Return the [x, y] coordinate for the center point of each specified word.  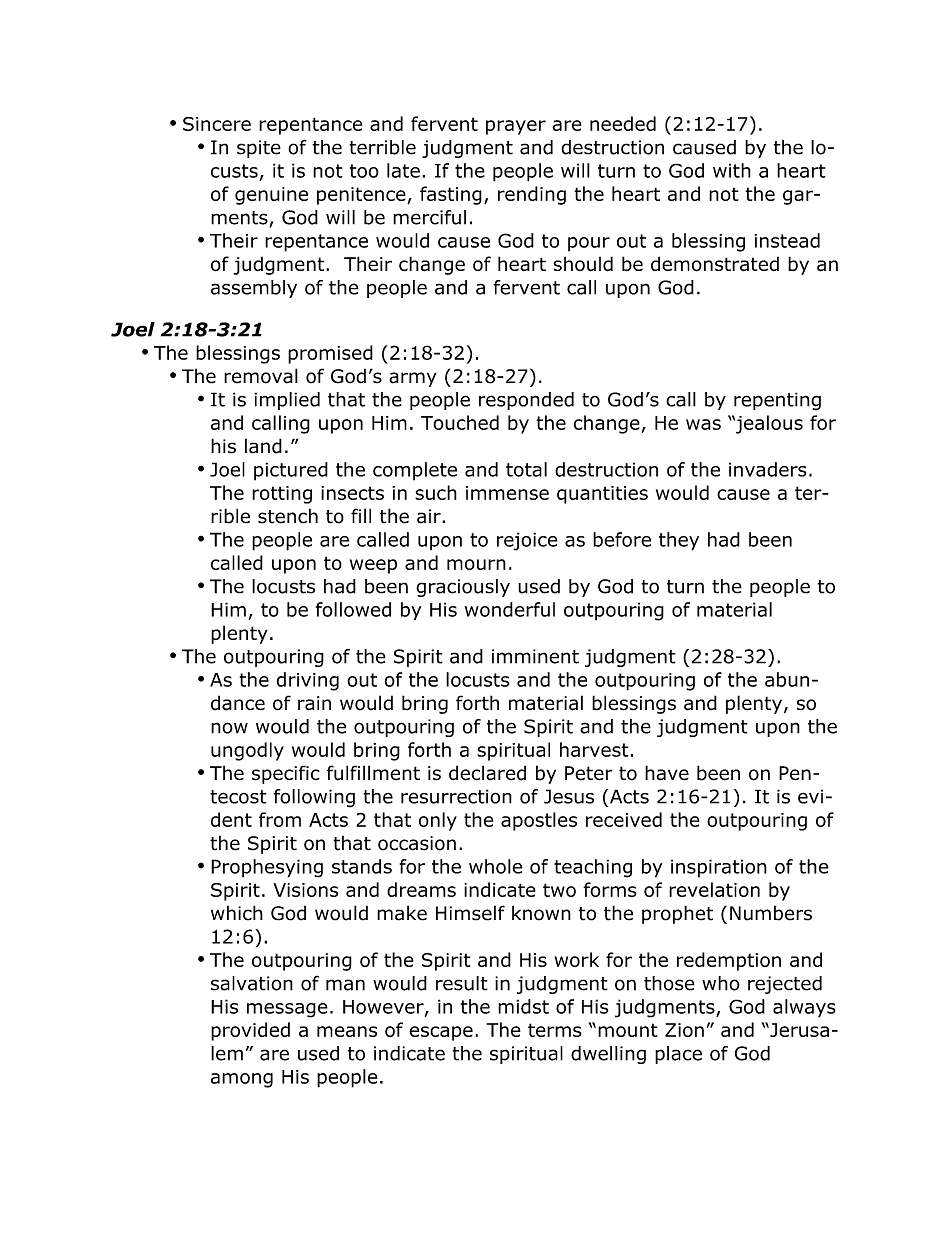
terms [555, 1030]
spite [259, 149]
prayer [516, 127]
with [732, 170]
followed [353, 609]
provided [250, 1031]
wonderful [510, 609]
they [679, 541]
